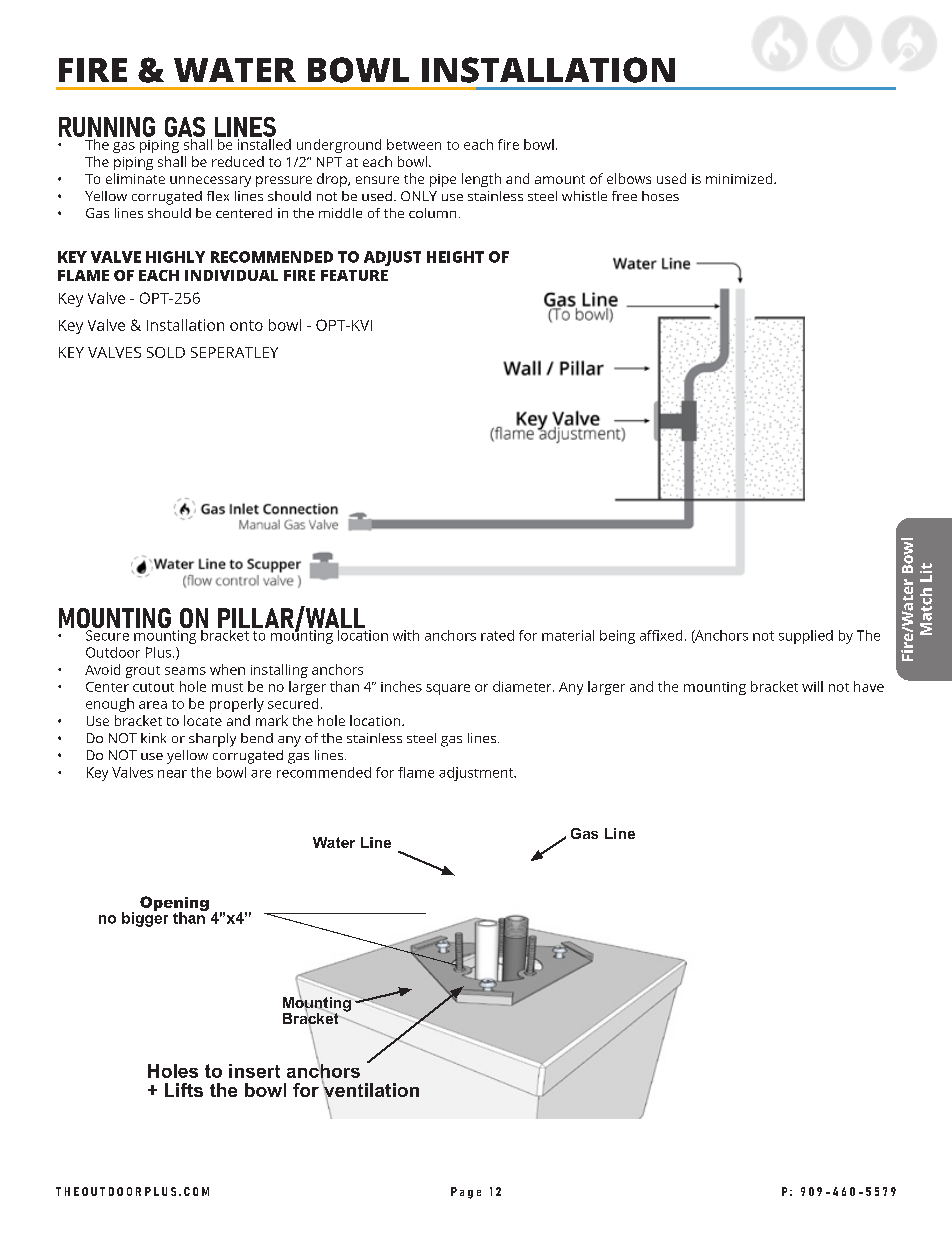 The height and width of the screenshot is (1233, 952). I want to click on rated, so click(497, 635).
